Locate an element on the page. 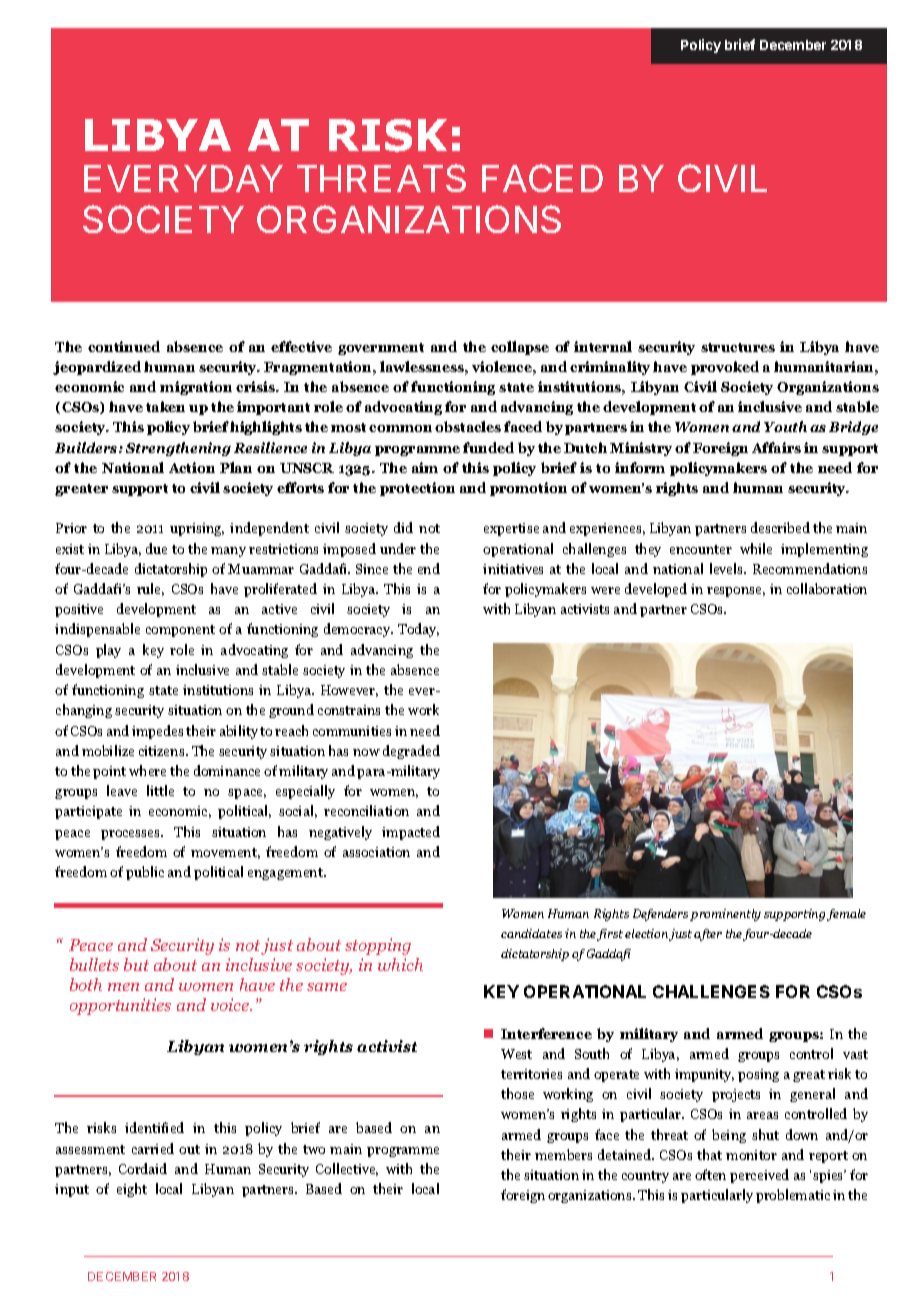 Image resolution: width=924 pixels, height=1309 pixels. perceived is located at coordinates (759, 1176).
